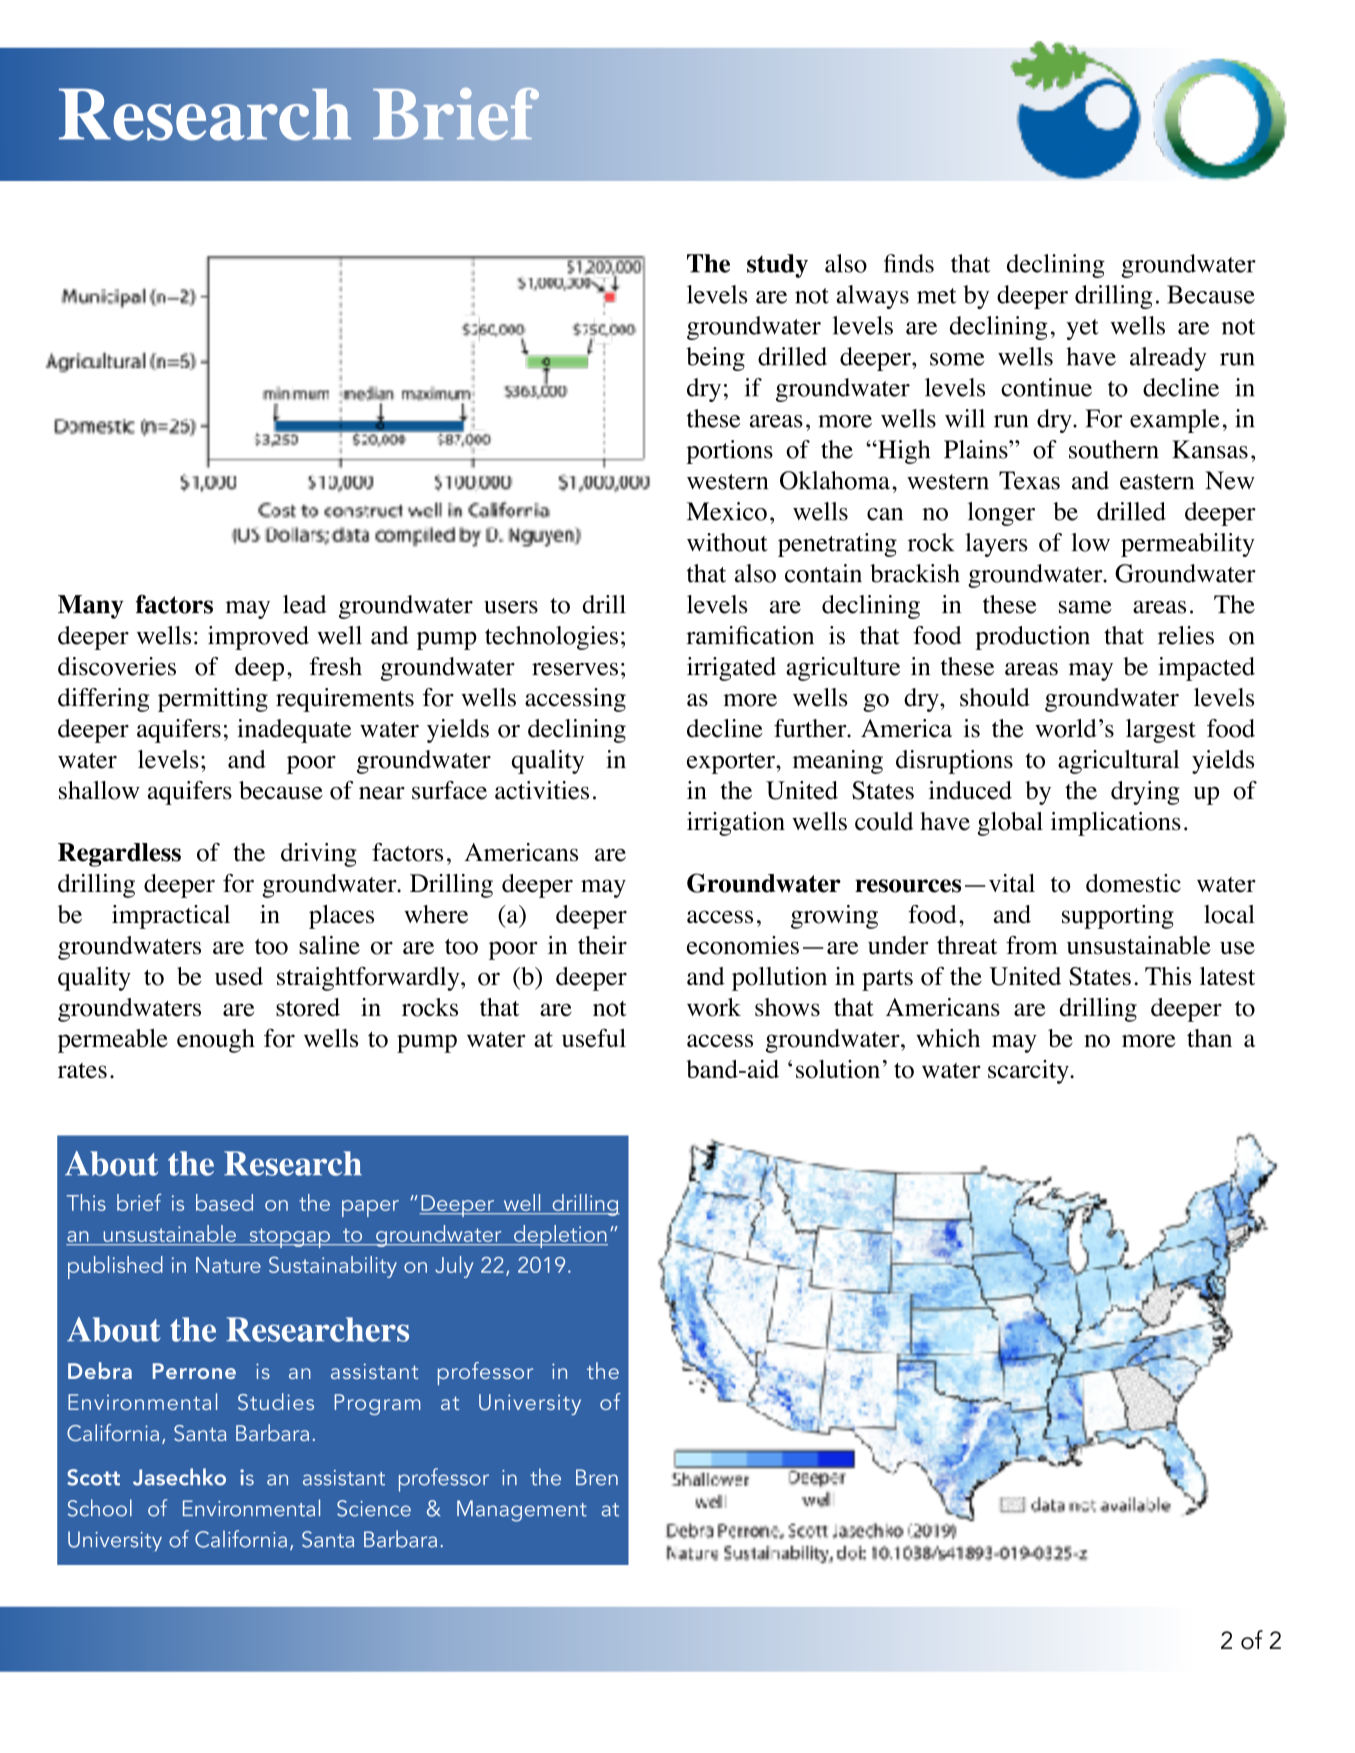 This page has width=1355, height=1753. I want to click on Bren, so click(597, 1477).
